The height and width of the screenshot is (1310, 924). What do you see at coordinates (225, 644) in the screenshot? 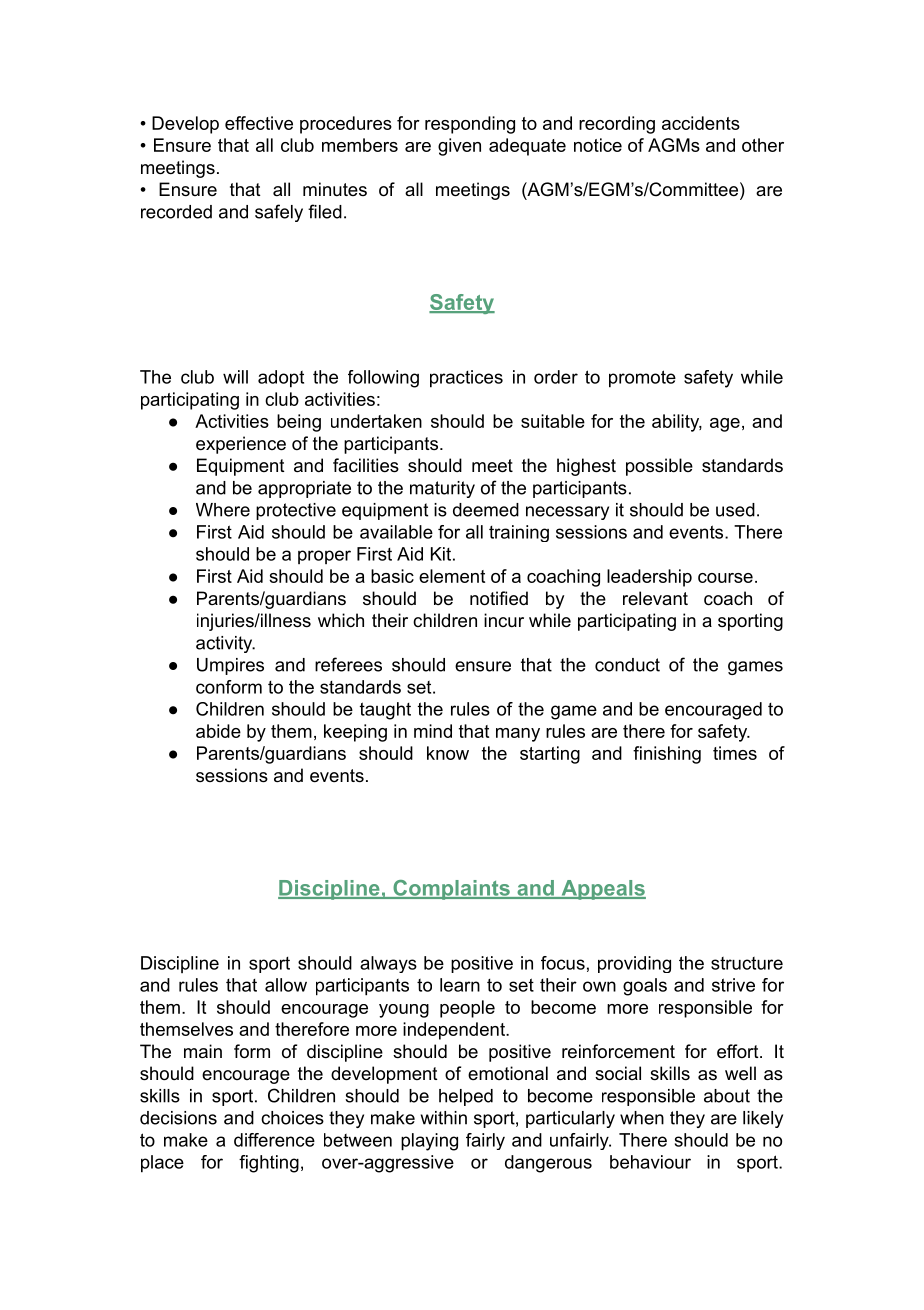
I see `activity` at bounding box center [225, 644].
